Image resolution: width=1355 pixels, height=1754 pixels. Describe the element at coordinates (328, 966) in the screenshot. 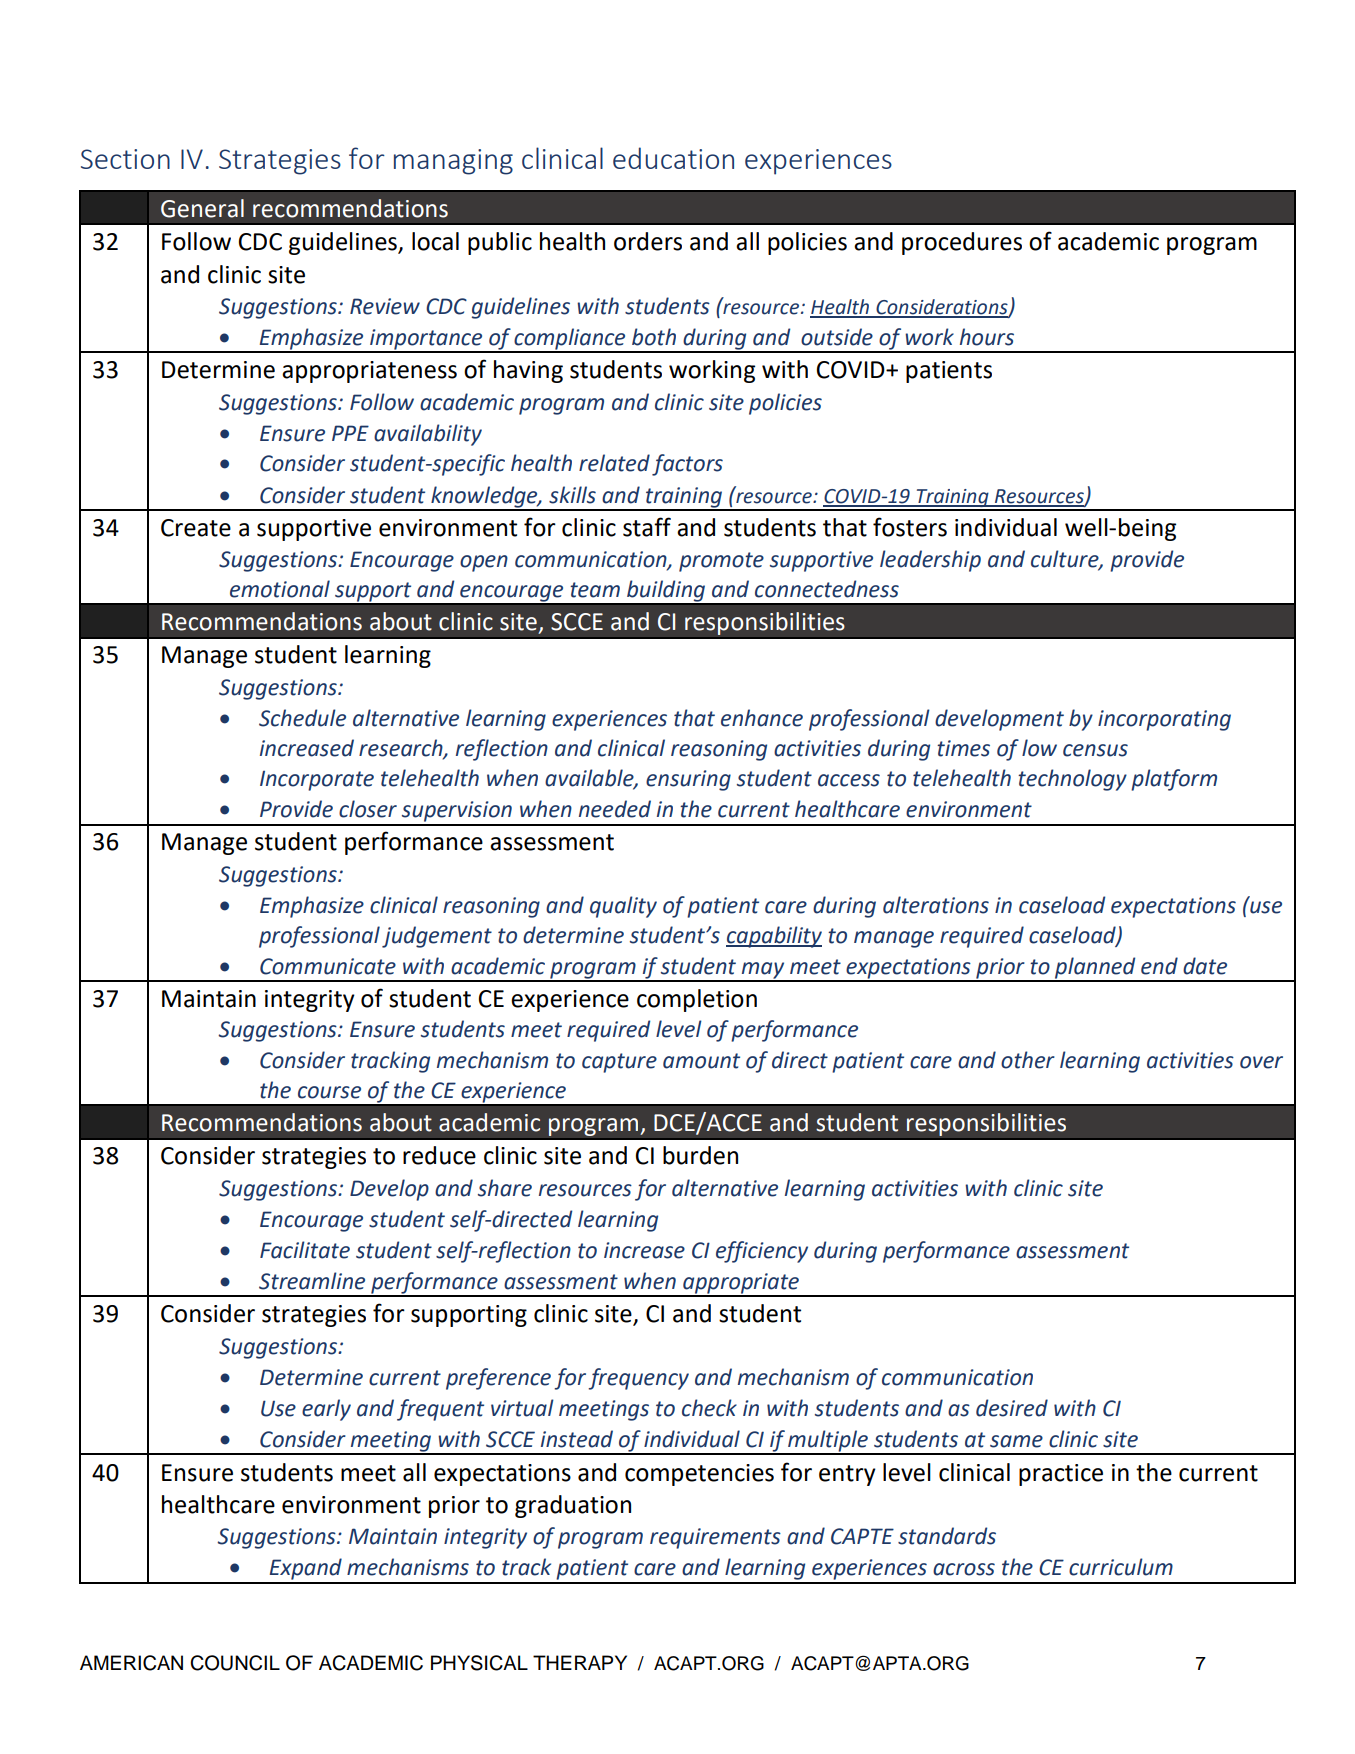

I see `Communicate` at that location.
